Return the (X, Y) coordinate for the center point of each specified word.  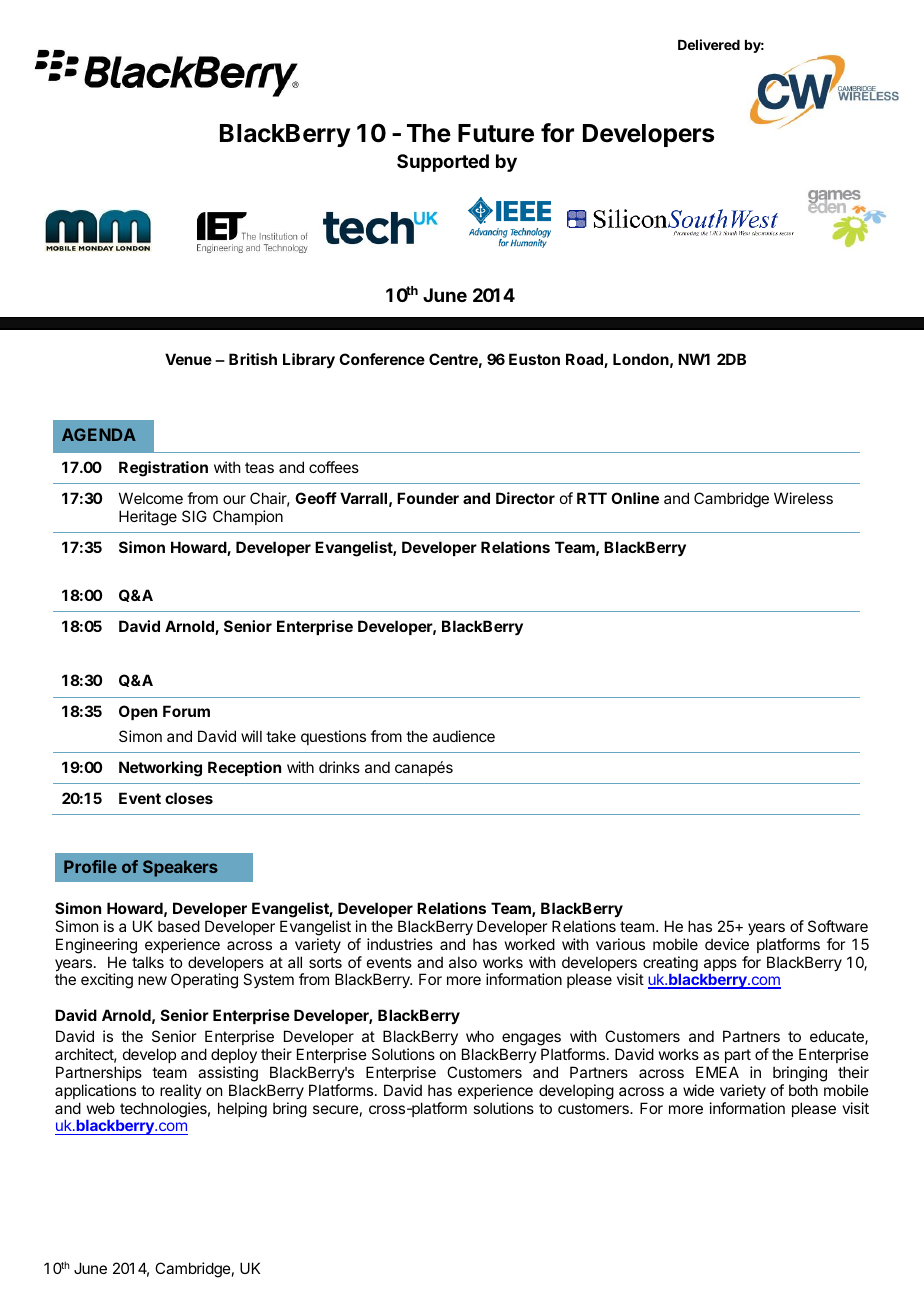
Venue (188, 359)
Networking (160, 769)
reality (181, 1091)
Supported (443, 163)
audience (464, 736)
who (480, 1036)
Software (838, 926)
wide (698, 1090)
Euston (534, 359)
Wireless (803, 498)
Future (496, 133)
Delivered (709, 44)
